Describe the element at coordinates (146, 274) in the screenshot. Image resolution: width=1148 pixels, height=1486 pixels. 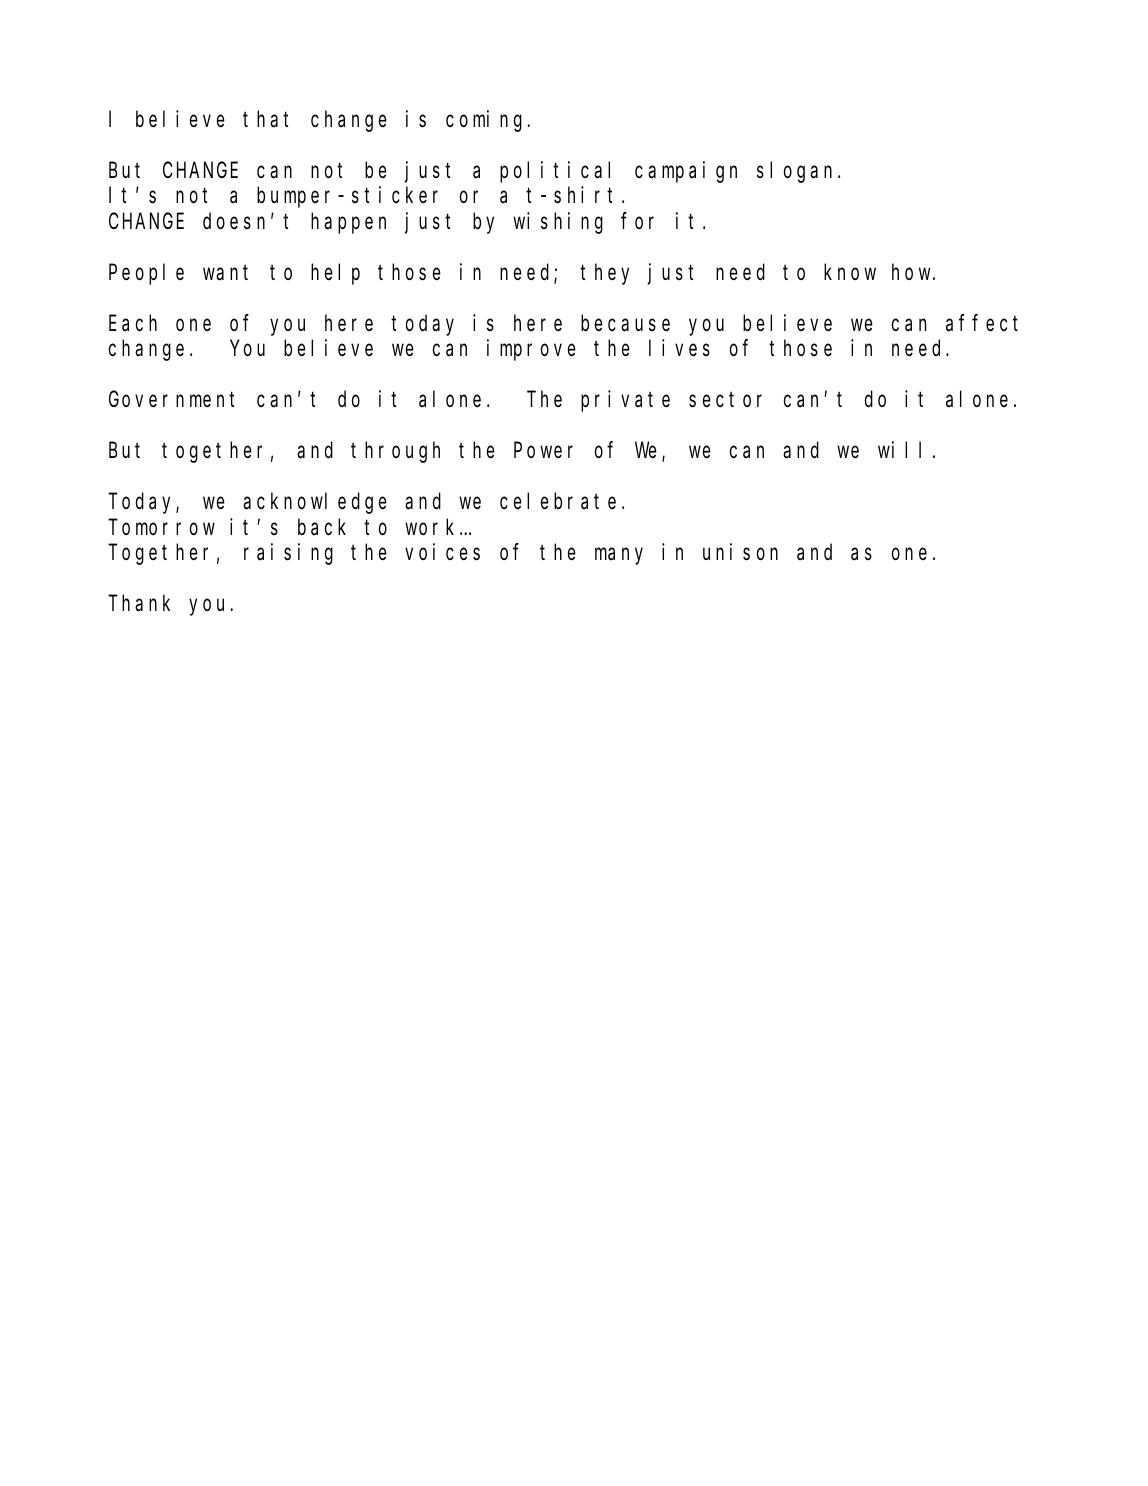
I see `People` at that location.
